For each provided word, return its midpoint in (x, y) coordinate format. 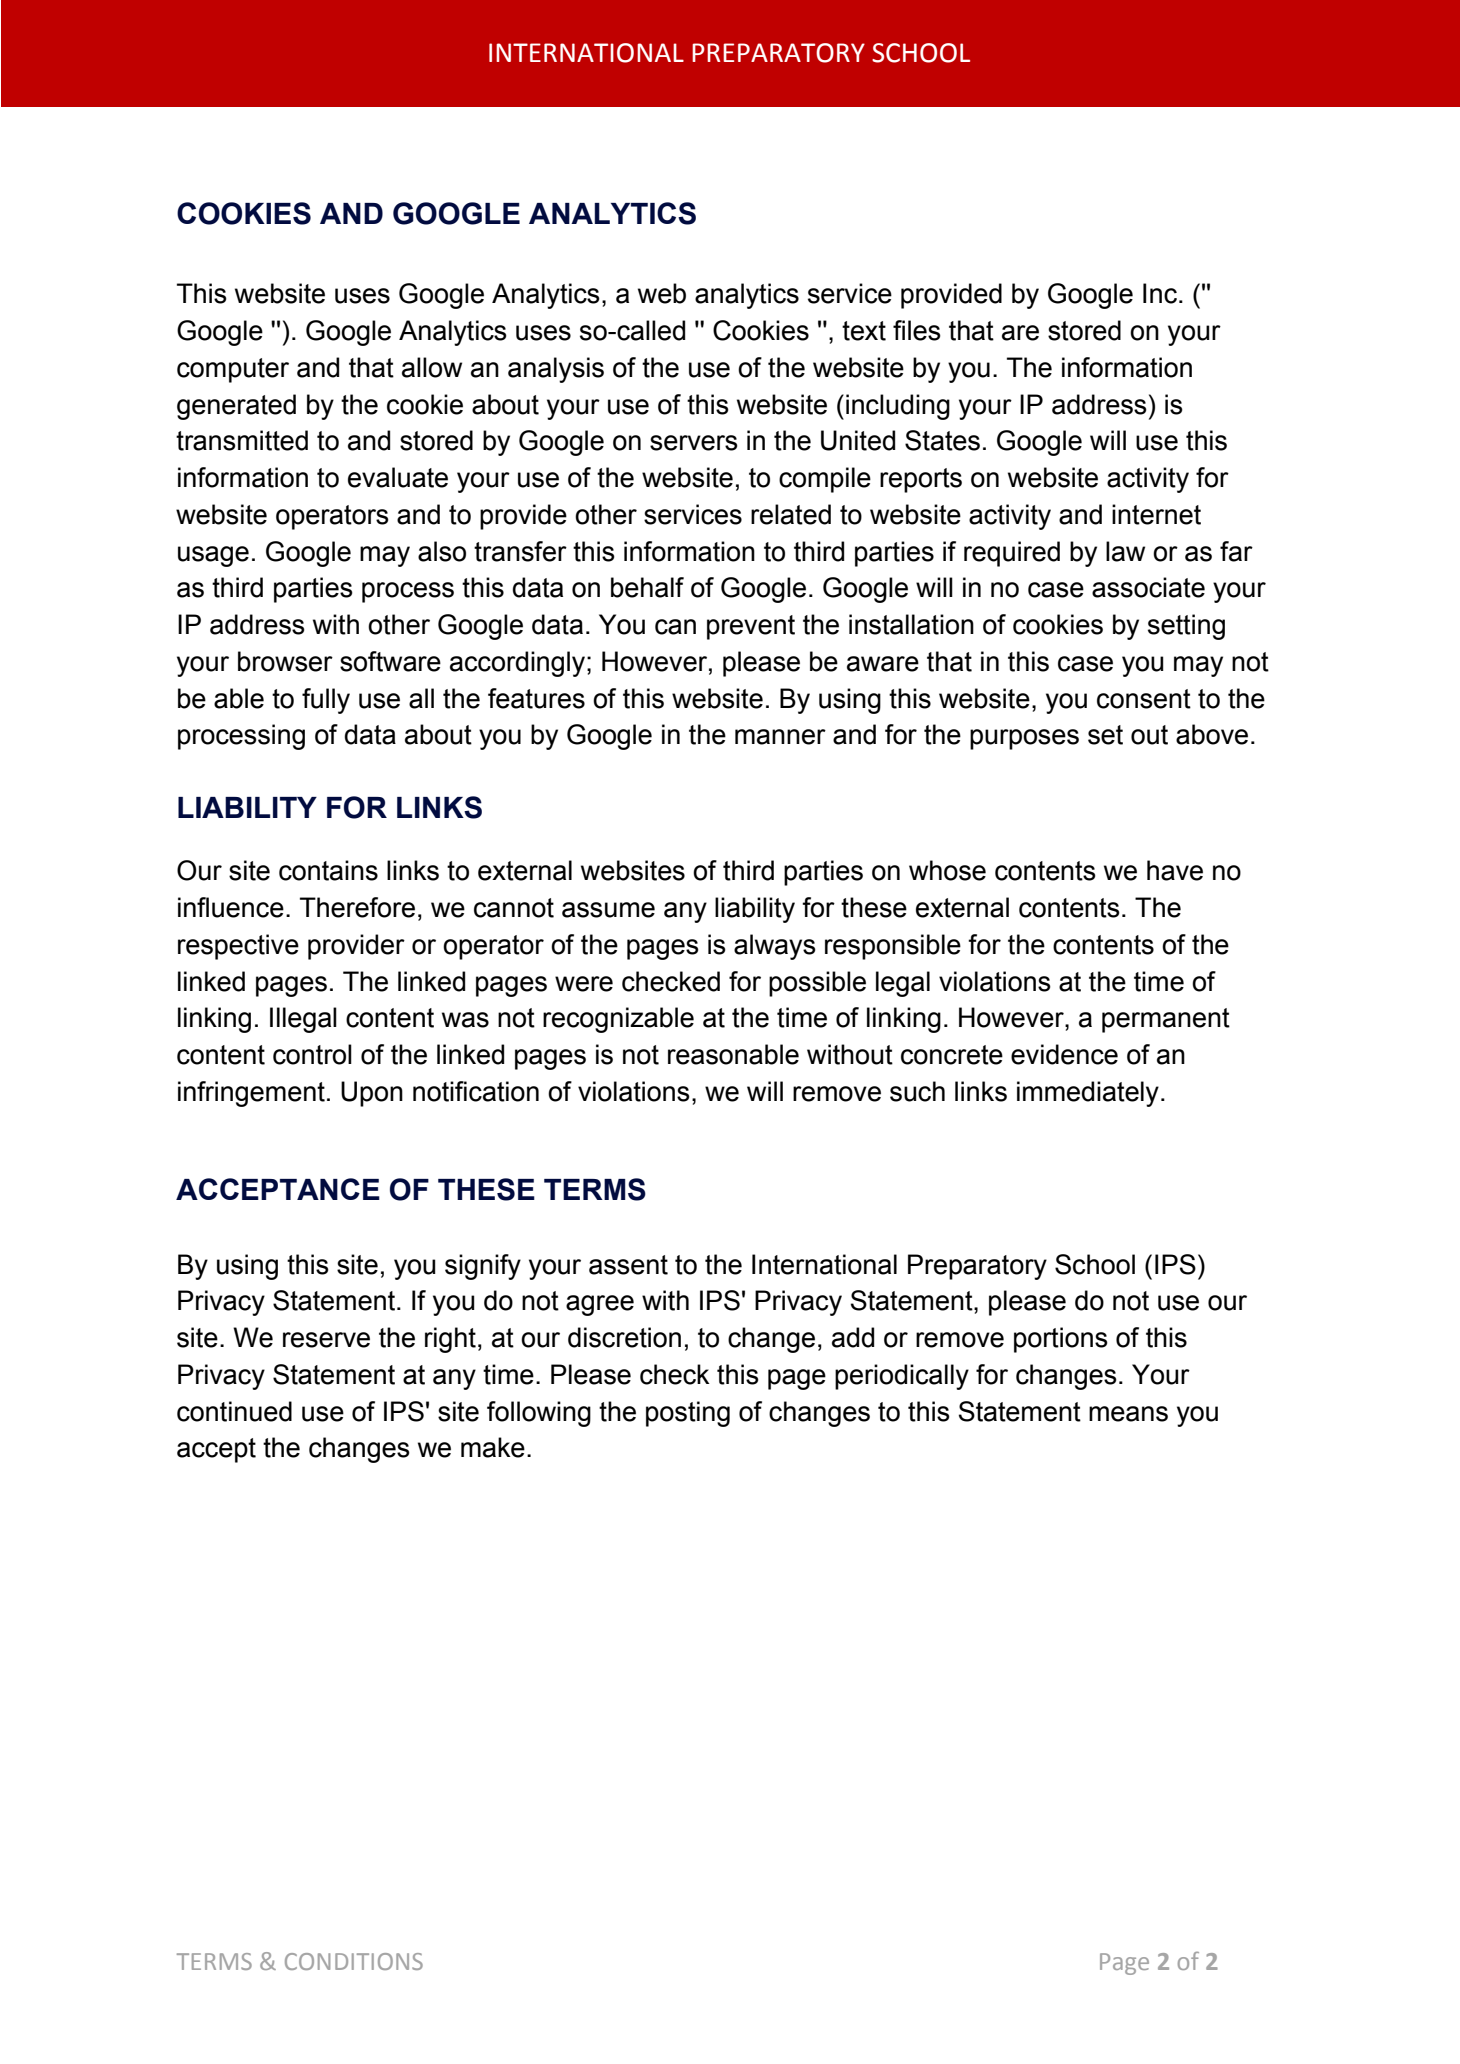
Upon (372, 1094)
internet (1156, 514)
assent (628, 1265)
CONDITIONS (354, 1961)
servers (694, 443)
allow (432, 367)
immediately (1088, 1094)
